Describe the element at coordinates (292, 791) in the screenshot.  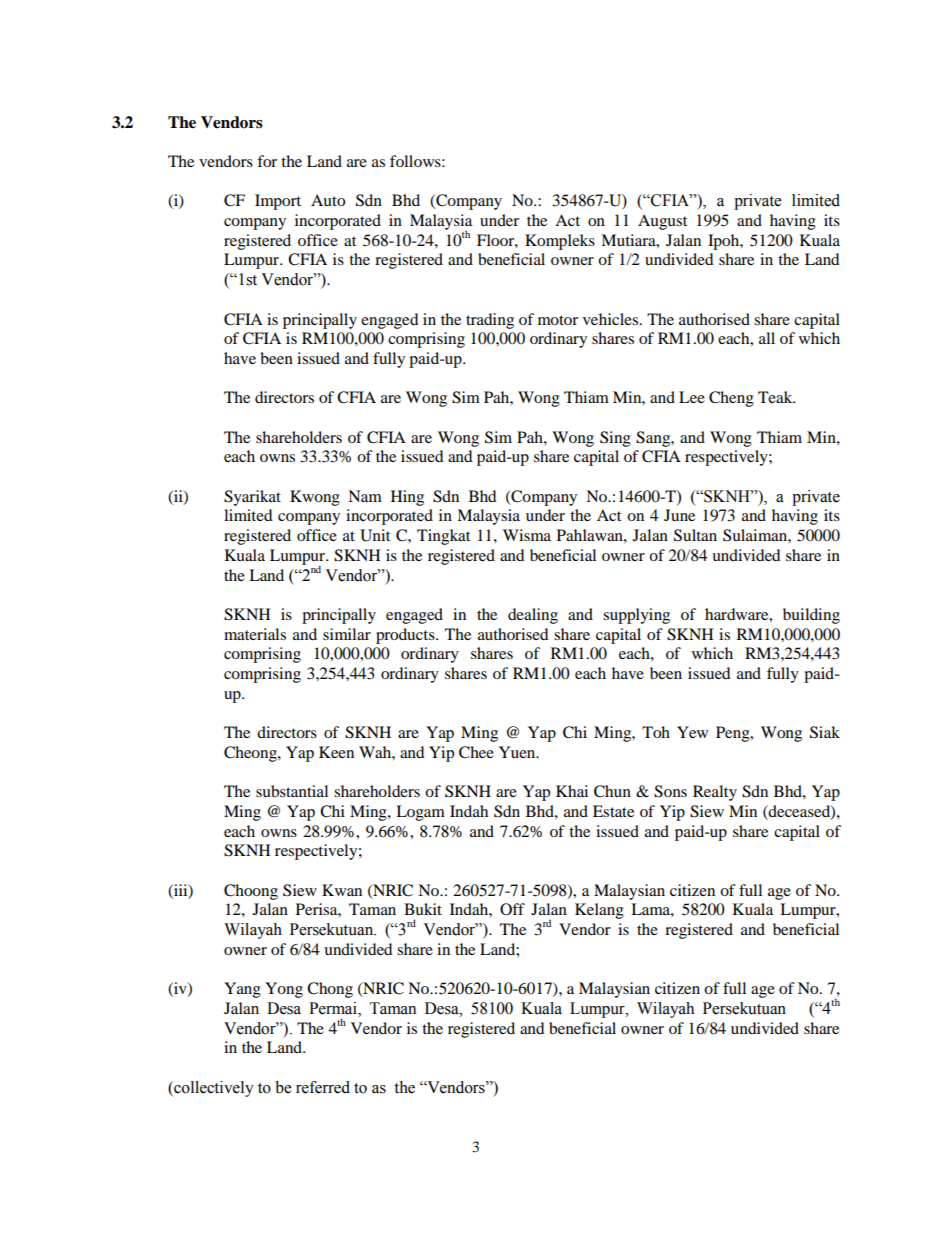
I see `substantial` at that location.
